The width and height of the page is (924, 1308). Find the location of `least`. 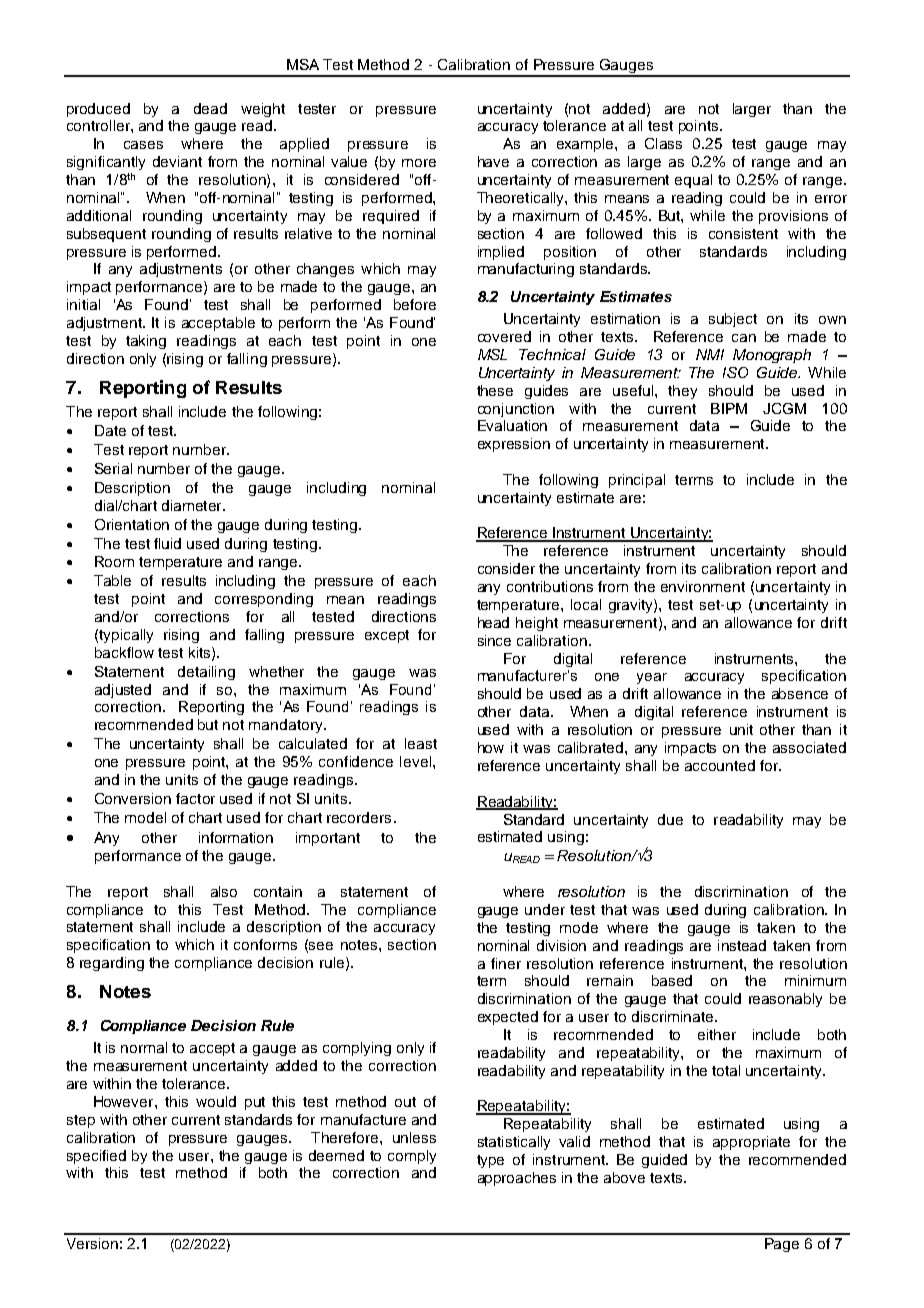

least is located at coordinates (421, 743).
